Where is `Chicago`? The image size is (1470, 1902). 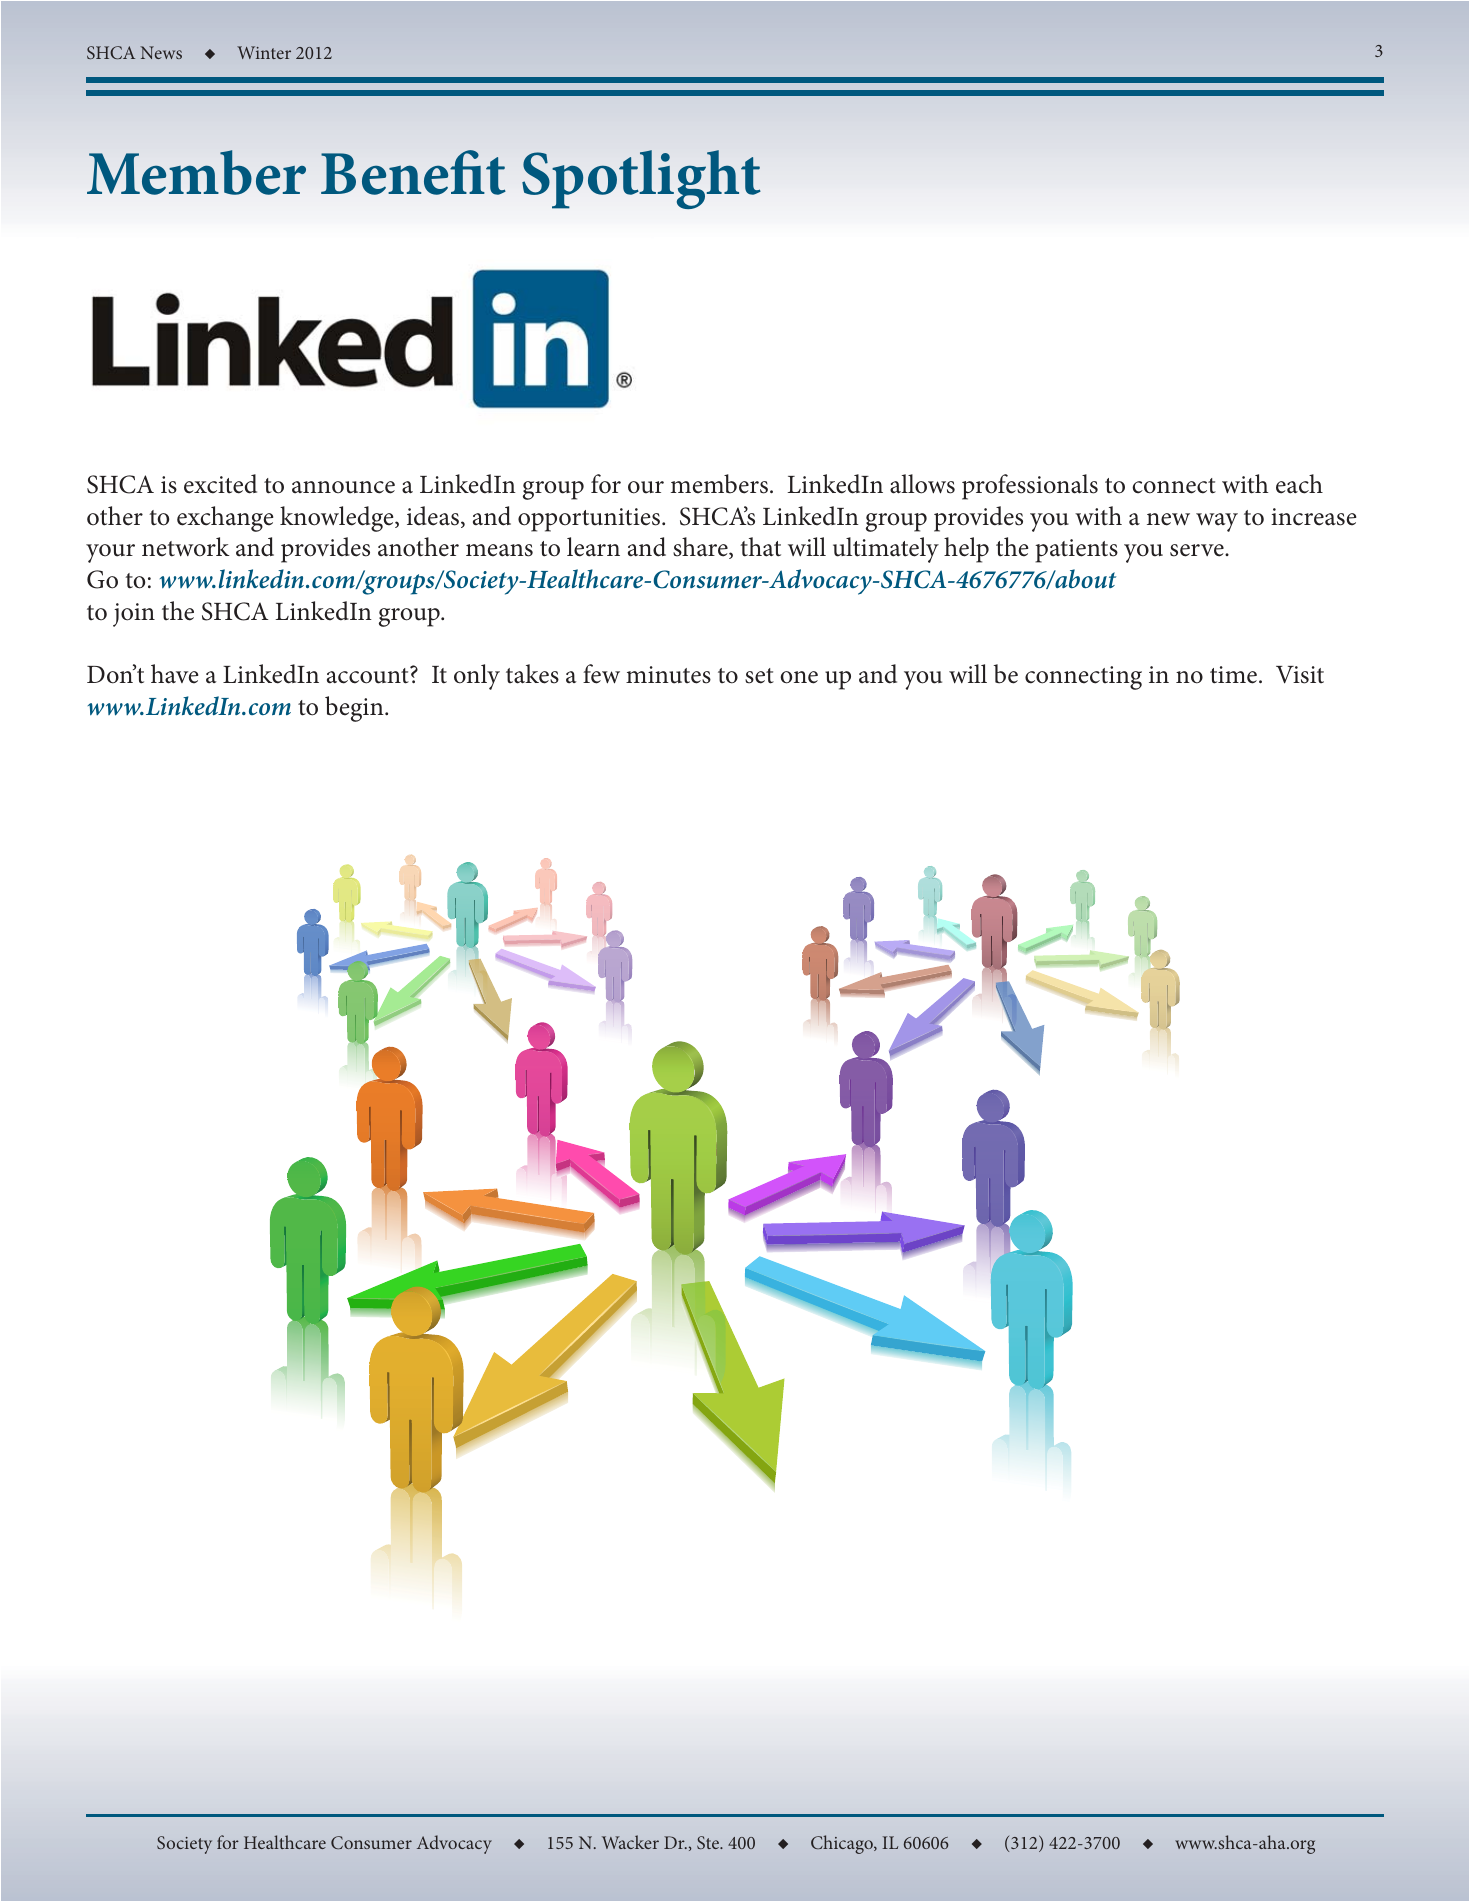 Chicago is located at coordinates (843, 1844).
